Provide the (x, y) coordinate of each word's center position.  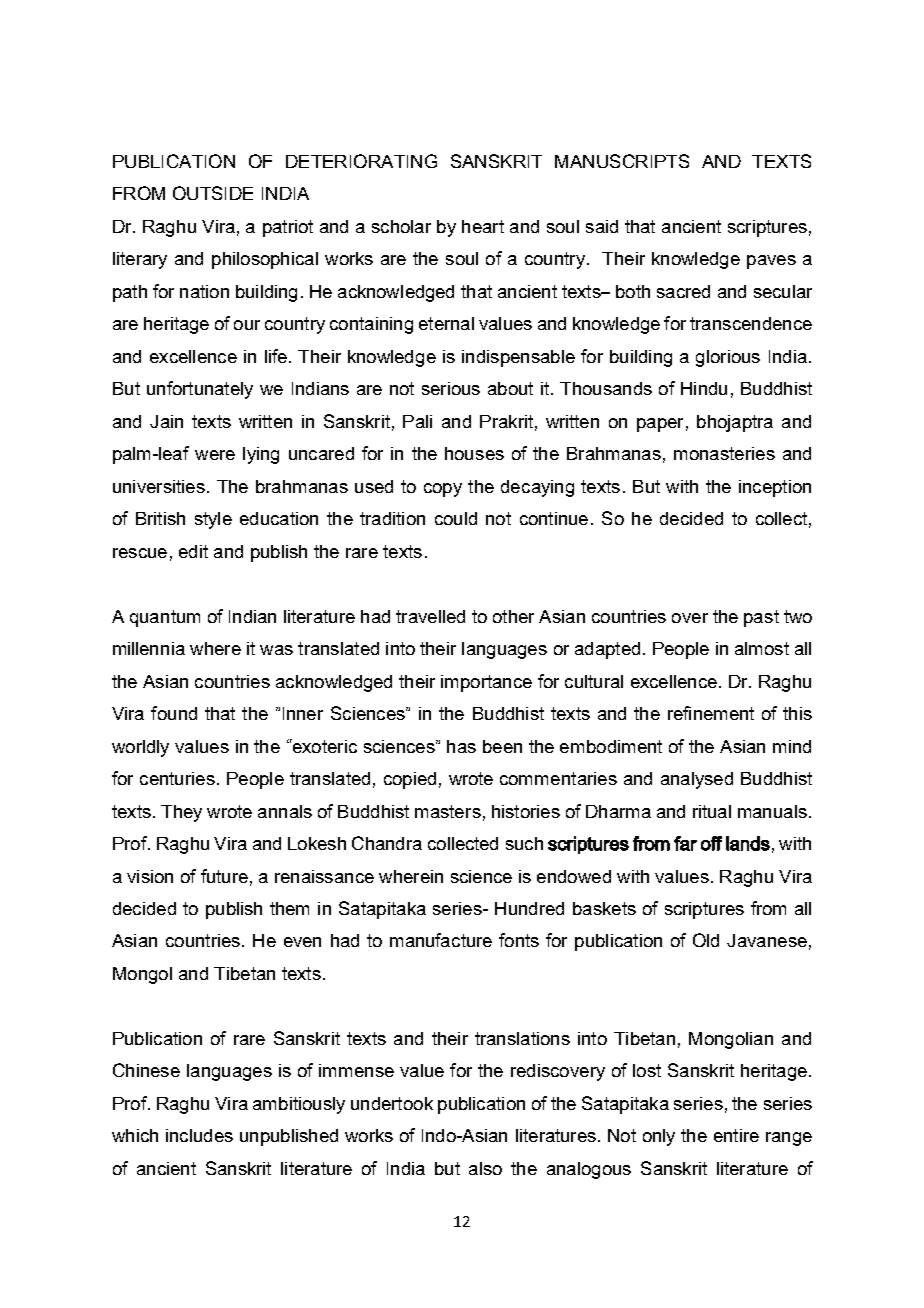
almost (762, 648)
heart (483, 226)
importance (486, 683)
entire (736, 1135)
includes (199, 1135)
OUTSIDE (213, 193)
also (485, 1168)
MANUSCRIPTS (622, 161)
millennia (149, 648)
